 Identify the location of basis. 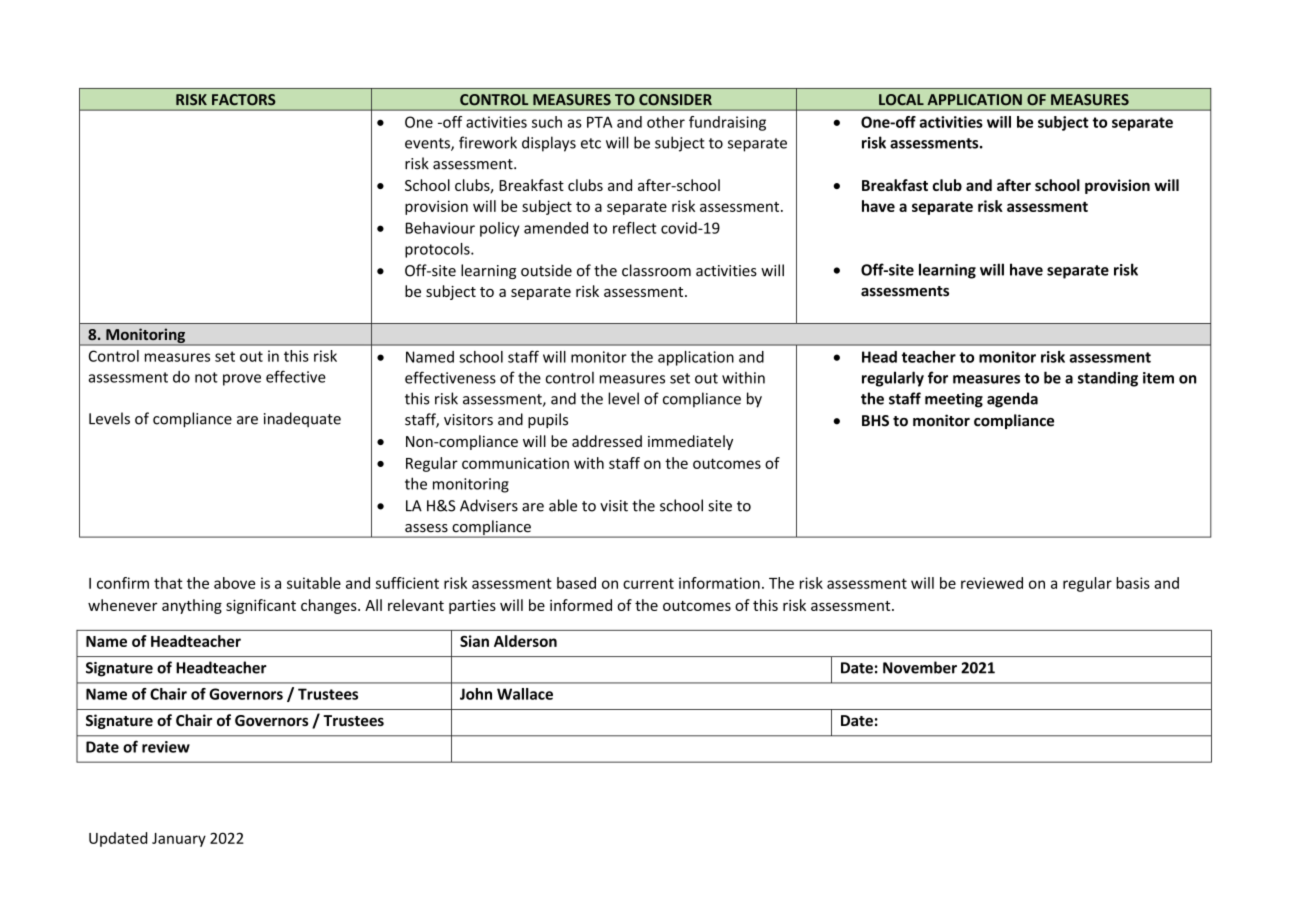
(1133, 583).
